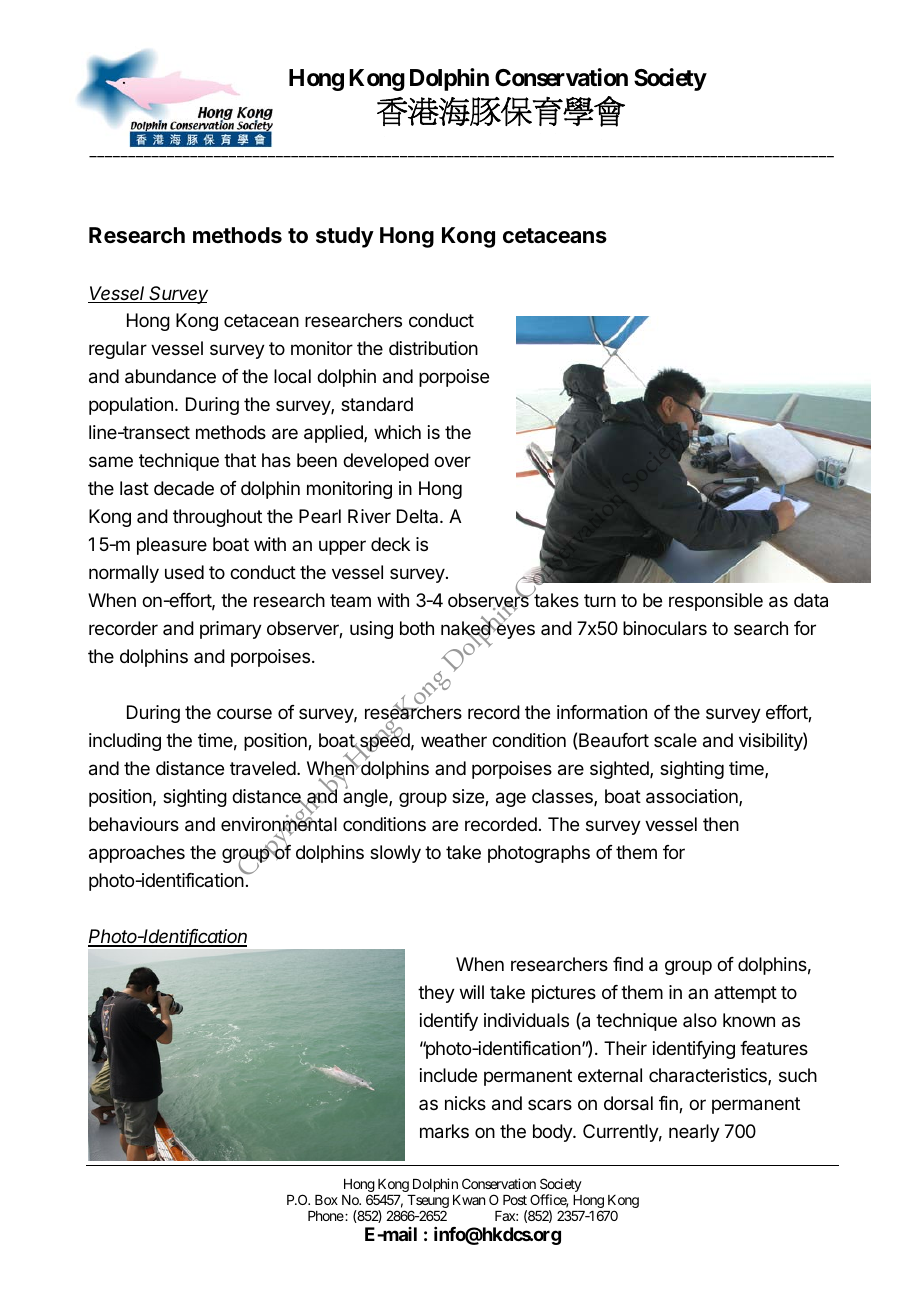 This screenshot has width=924, height=1308. I want to click on distribution, so click(433, 348).
